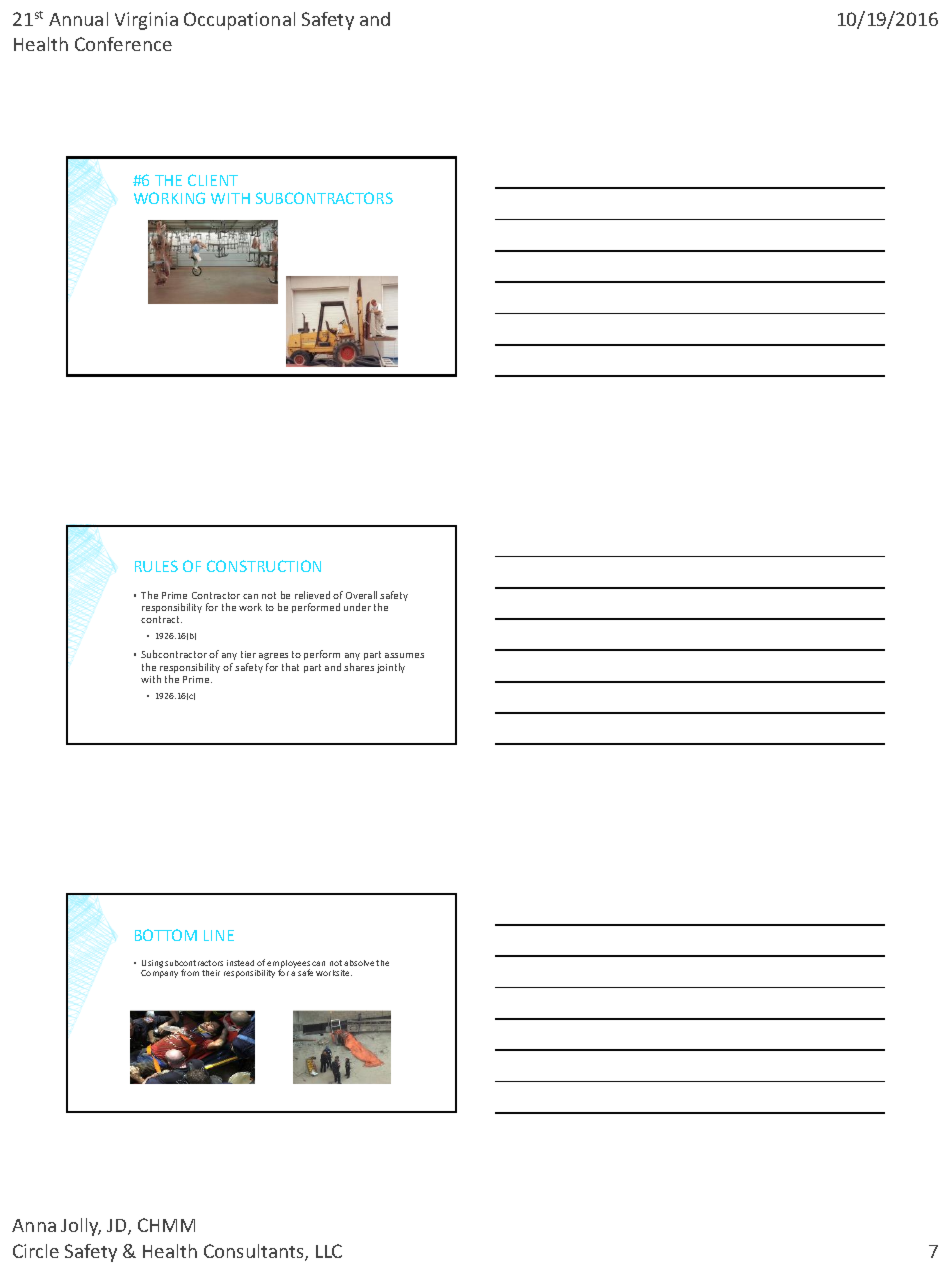 The image size is (952, 1270). I want to click on Jolly, so click(81, 1227).
